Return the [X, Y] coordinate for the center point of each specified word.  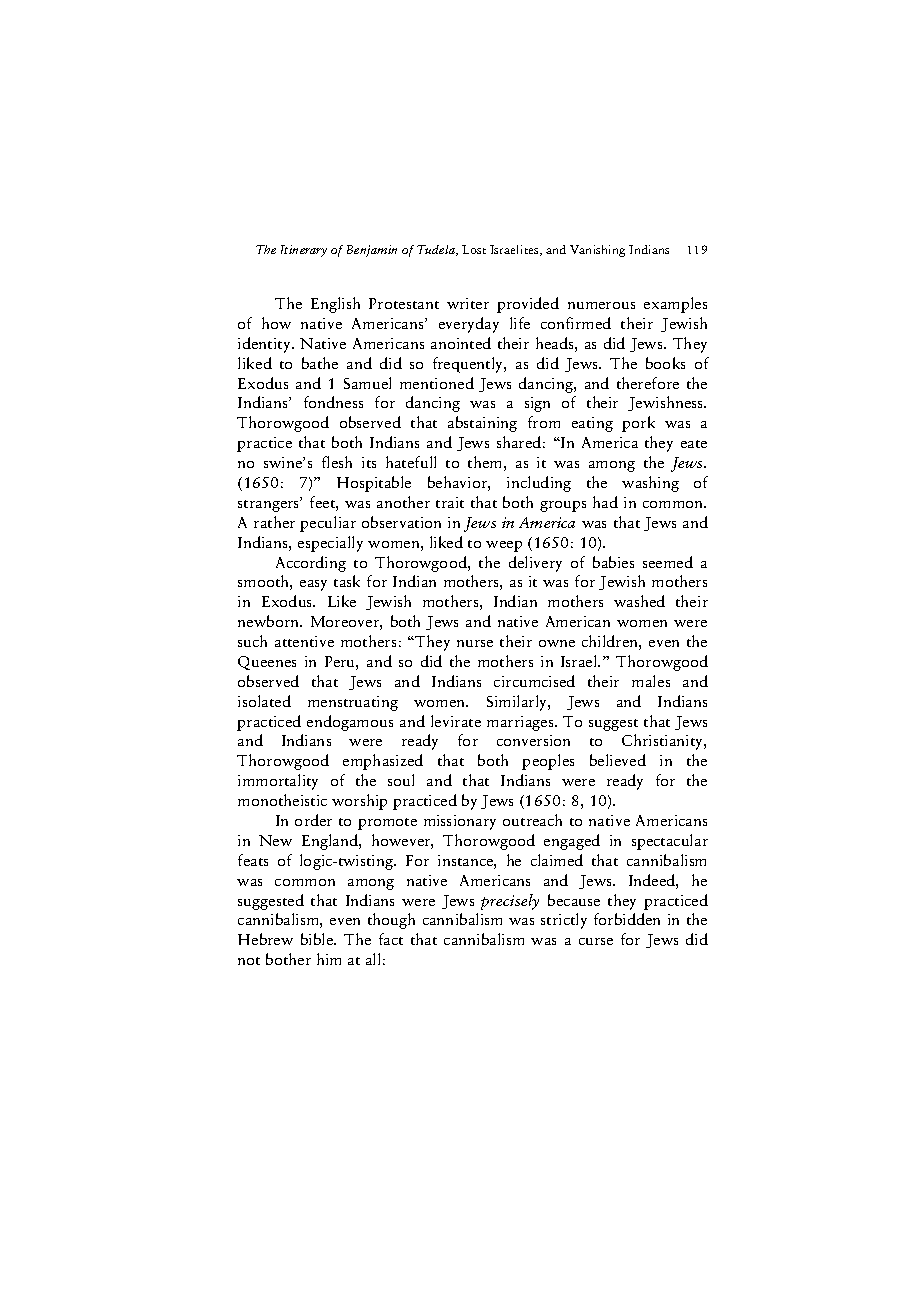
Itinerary [304, 251]
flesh [337, 462]
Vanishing [597, 251]
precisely [510, 902]
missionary [460, 822]
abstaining [482, 424]
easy [313, 585]
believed [618, 760]
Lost [474, 249]
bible [318, 939]
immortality [278, 782]
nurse [475, 643]
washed [639, 601]
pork [638, 424]
